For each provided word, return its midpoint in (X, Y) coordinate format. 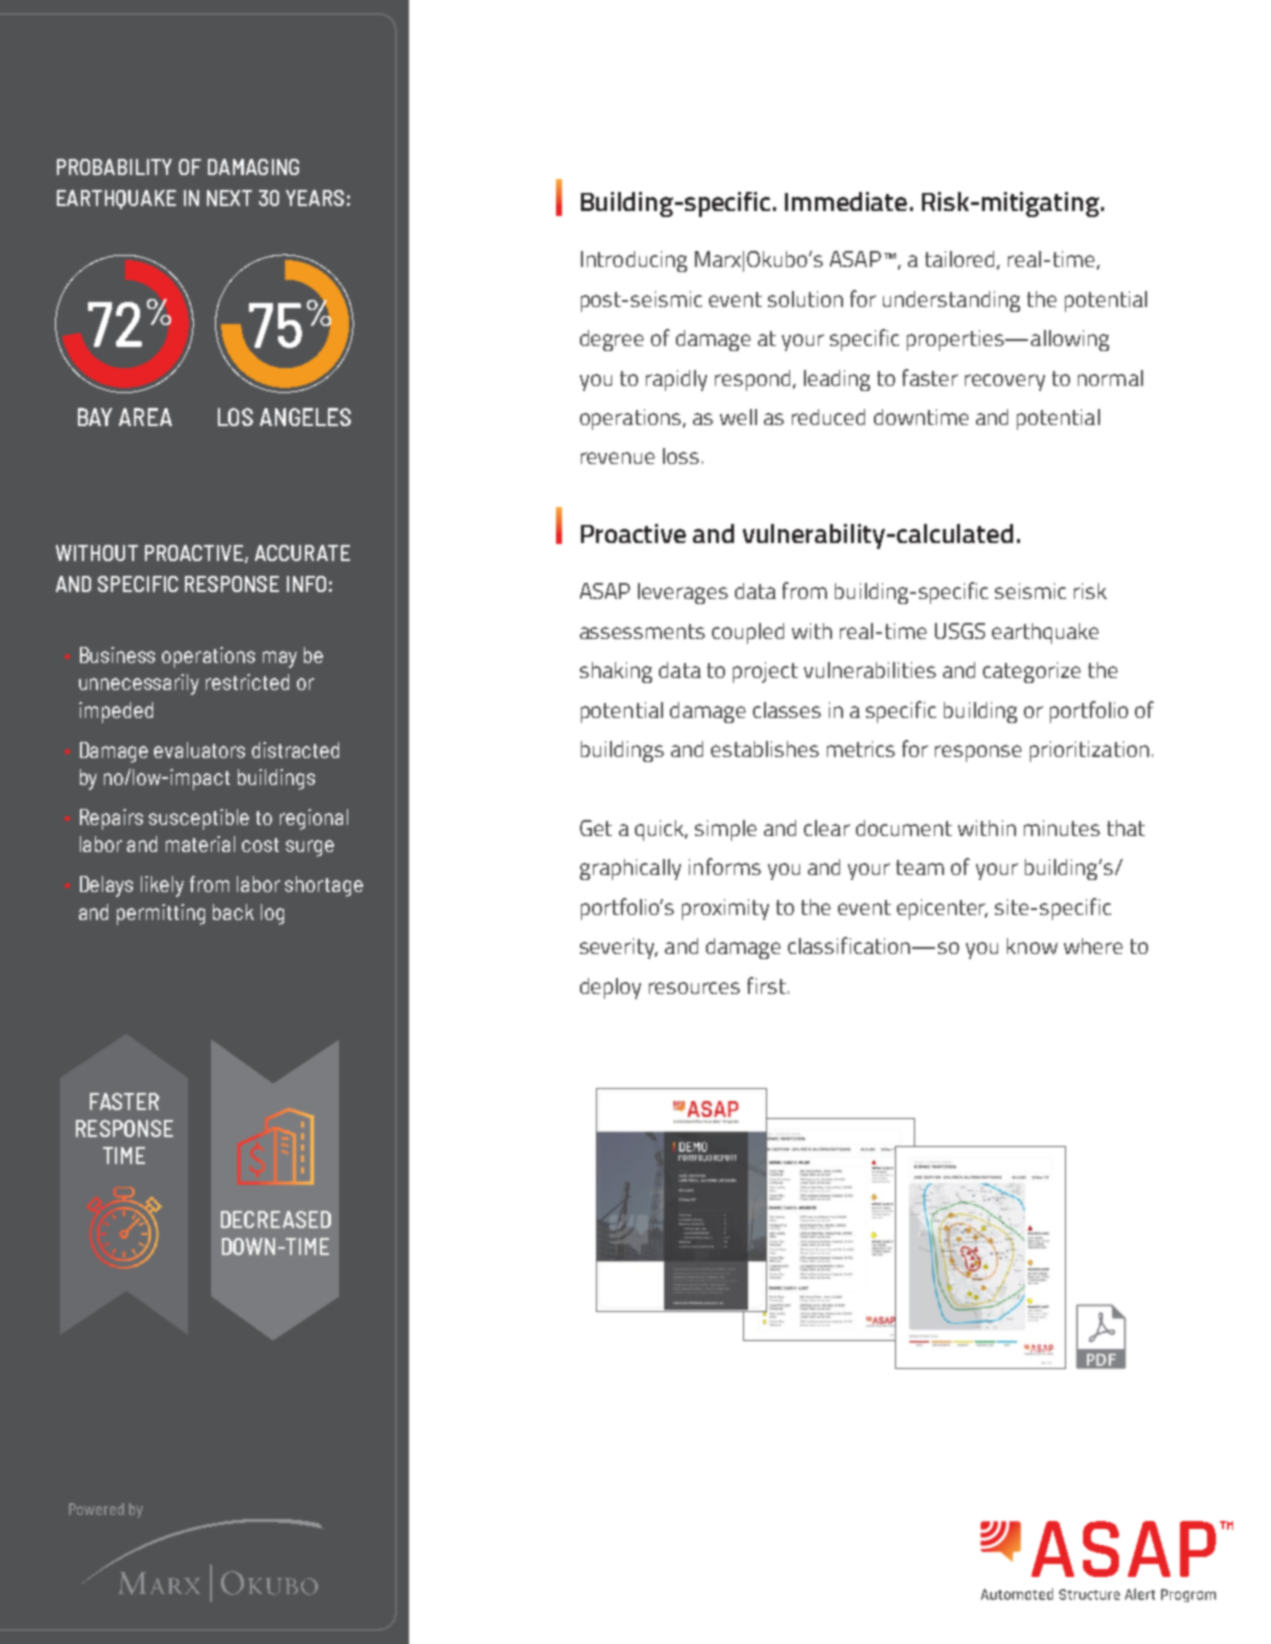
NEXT (229, 198)
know (1032, 946)
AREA (145, 417)
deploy (610, 988)
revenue (618, 458)
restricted (247, 682)
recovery (1005, 382)
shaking (616, 672)
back (233, 912)
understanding (951, 301)
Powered (96, 1509)
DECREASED (276, 1219)
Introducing (634, 261)
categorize (1032, 672)
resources (694, 988)
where (1093, 946)
